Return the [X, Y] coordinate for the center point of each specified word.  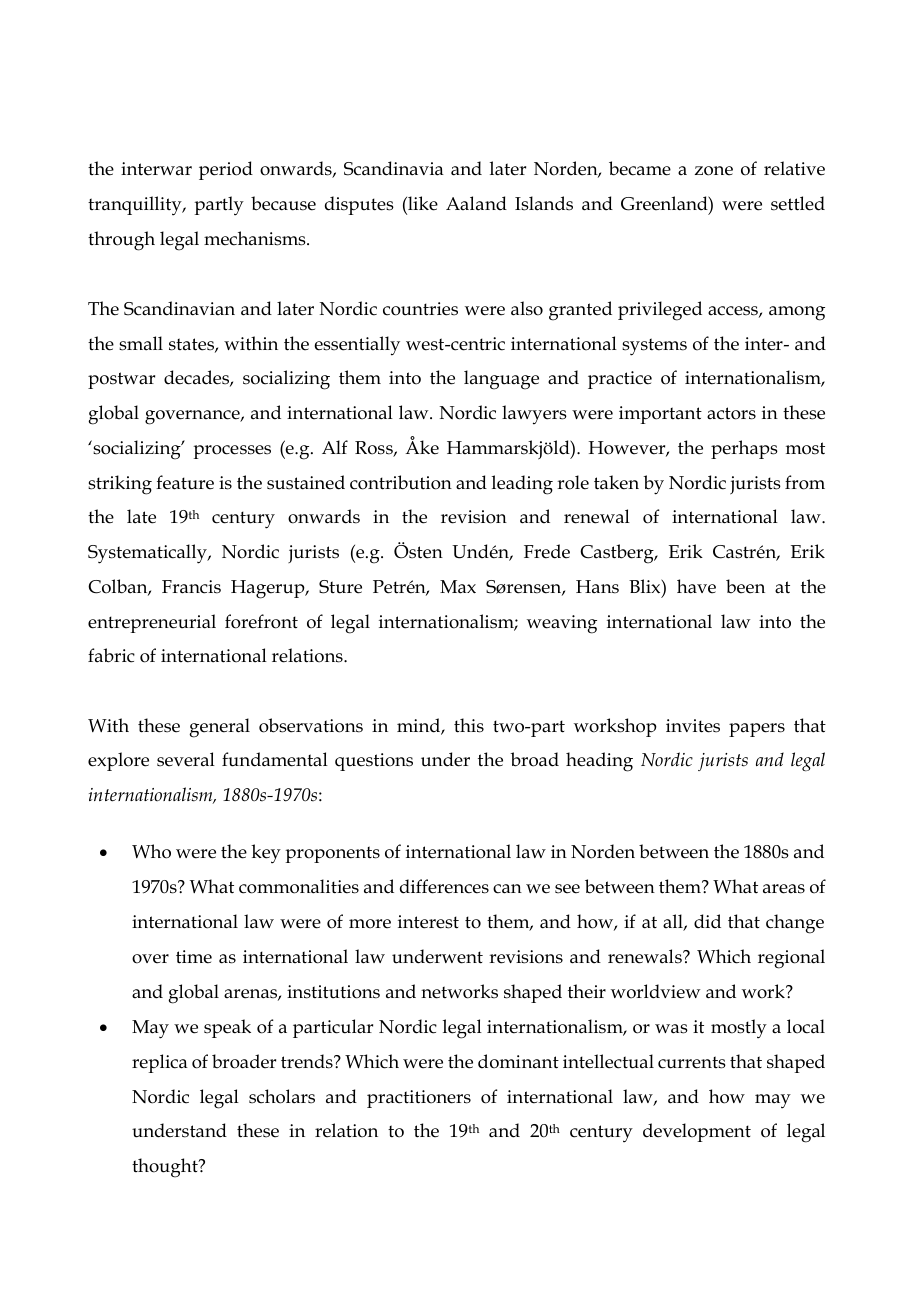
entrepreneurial [152, 623]
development [697, 1132]
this [469, 725]
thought [166, 1168]
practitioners [419, 1099]
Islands [544, 203]
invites [693, 726]
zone [714, 171]
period [226, 170]
